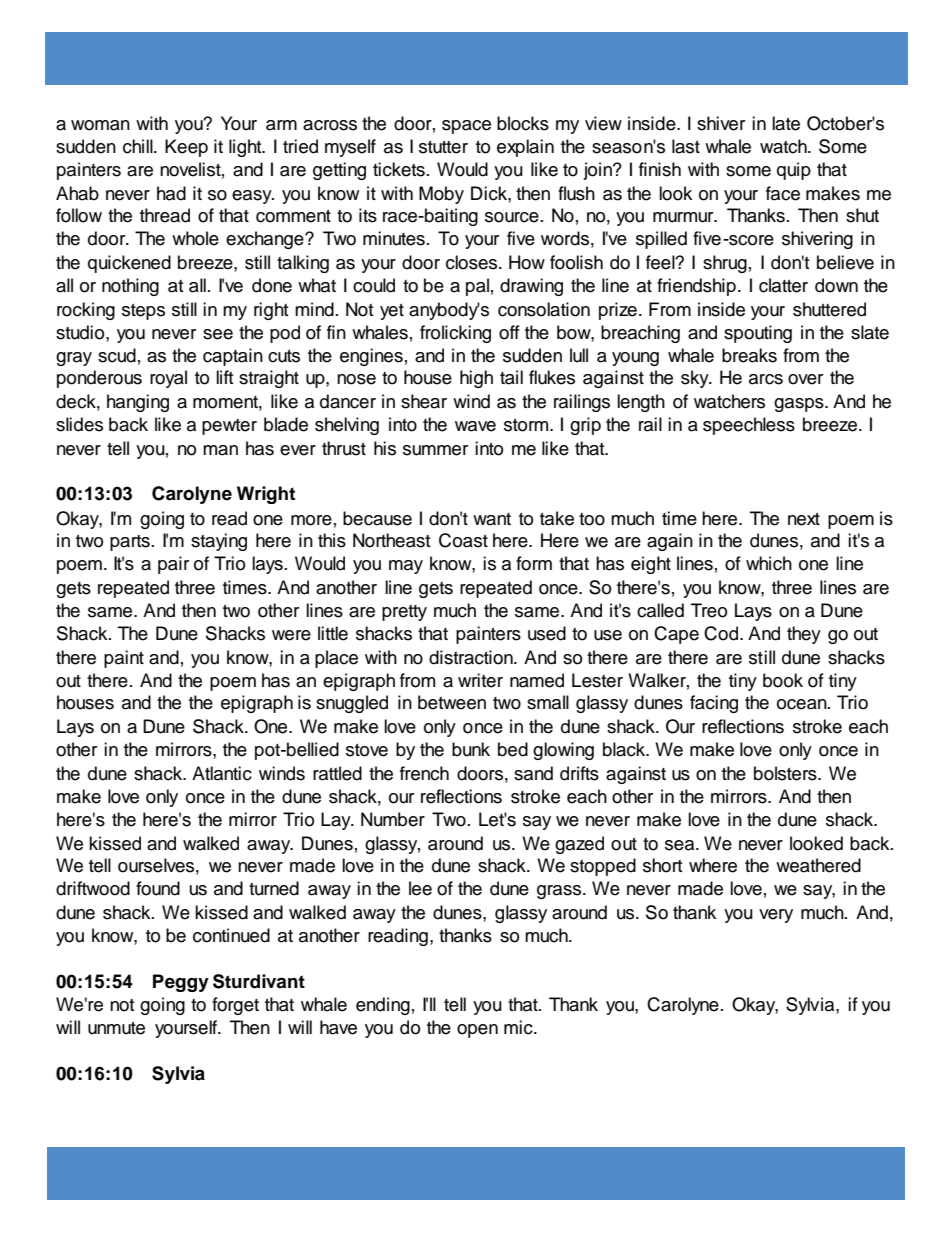 The height and width of the image is (1233, 952). Describe the element at coordinates (794, 171) in the image. I see `quip` at that location.
